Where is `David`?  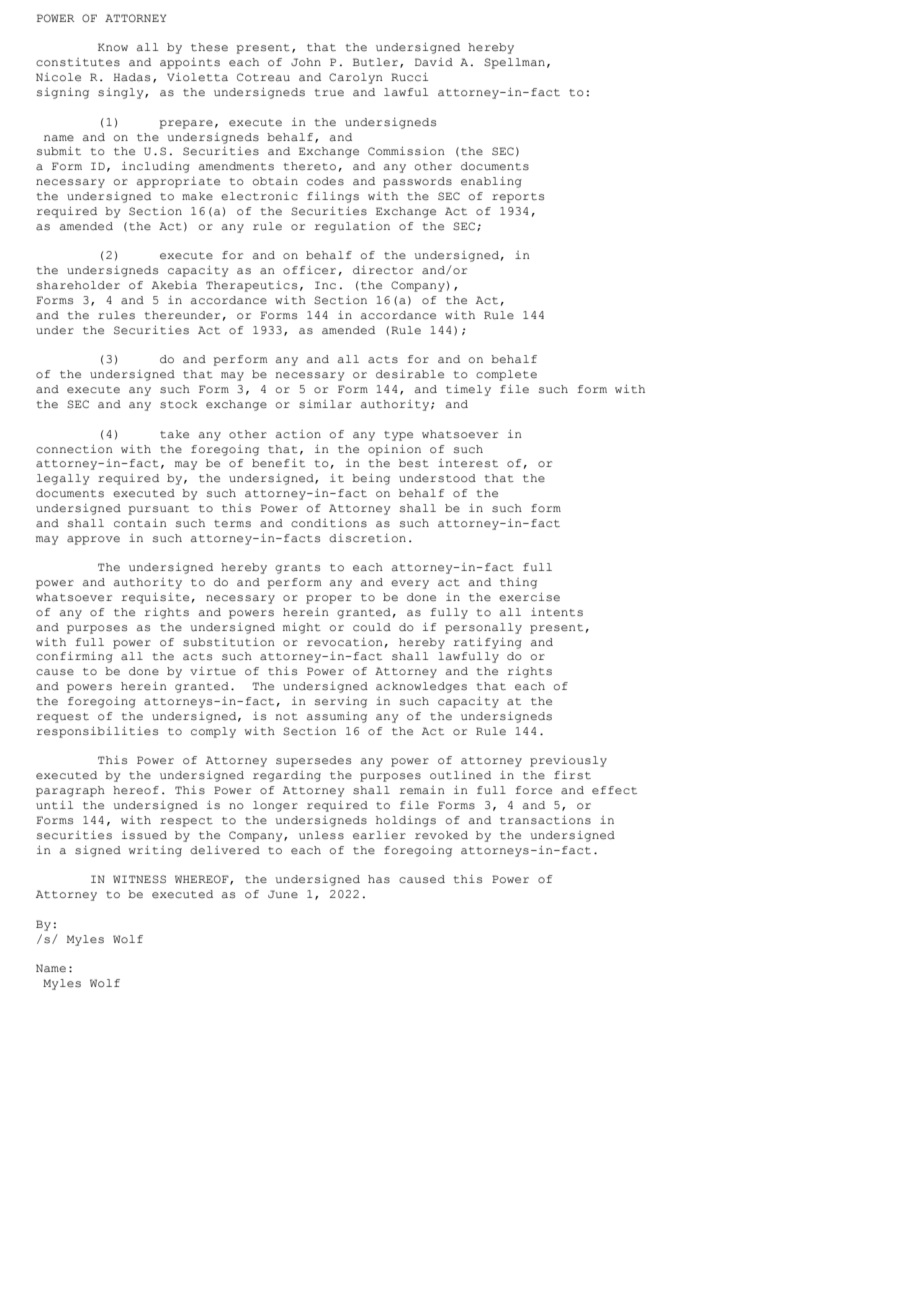
David is located at coordinates (434, 62).
